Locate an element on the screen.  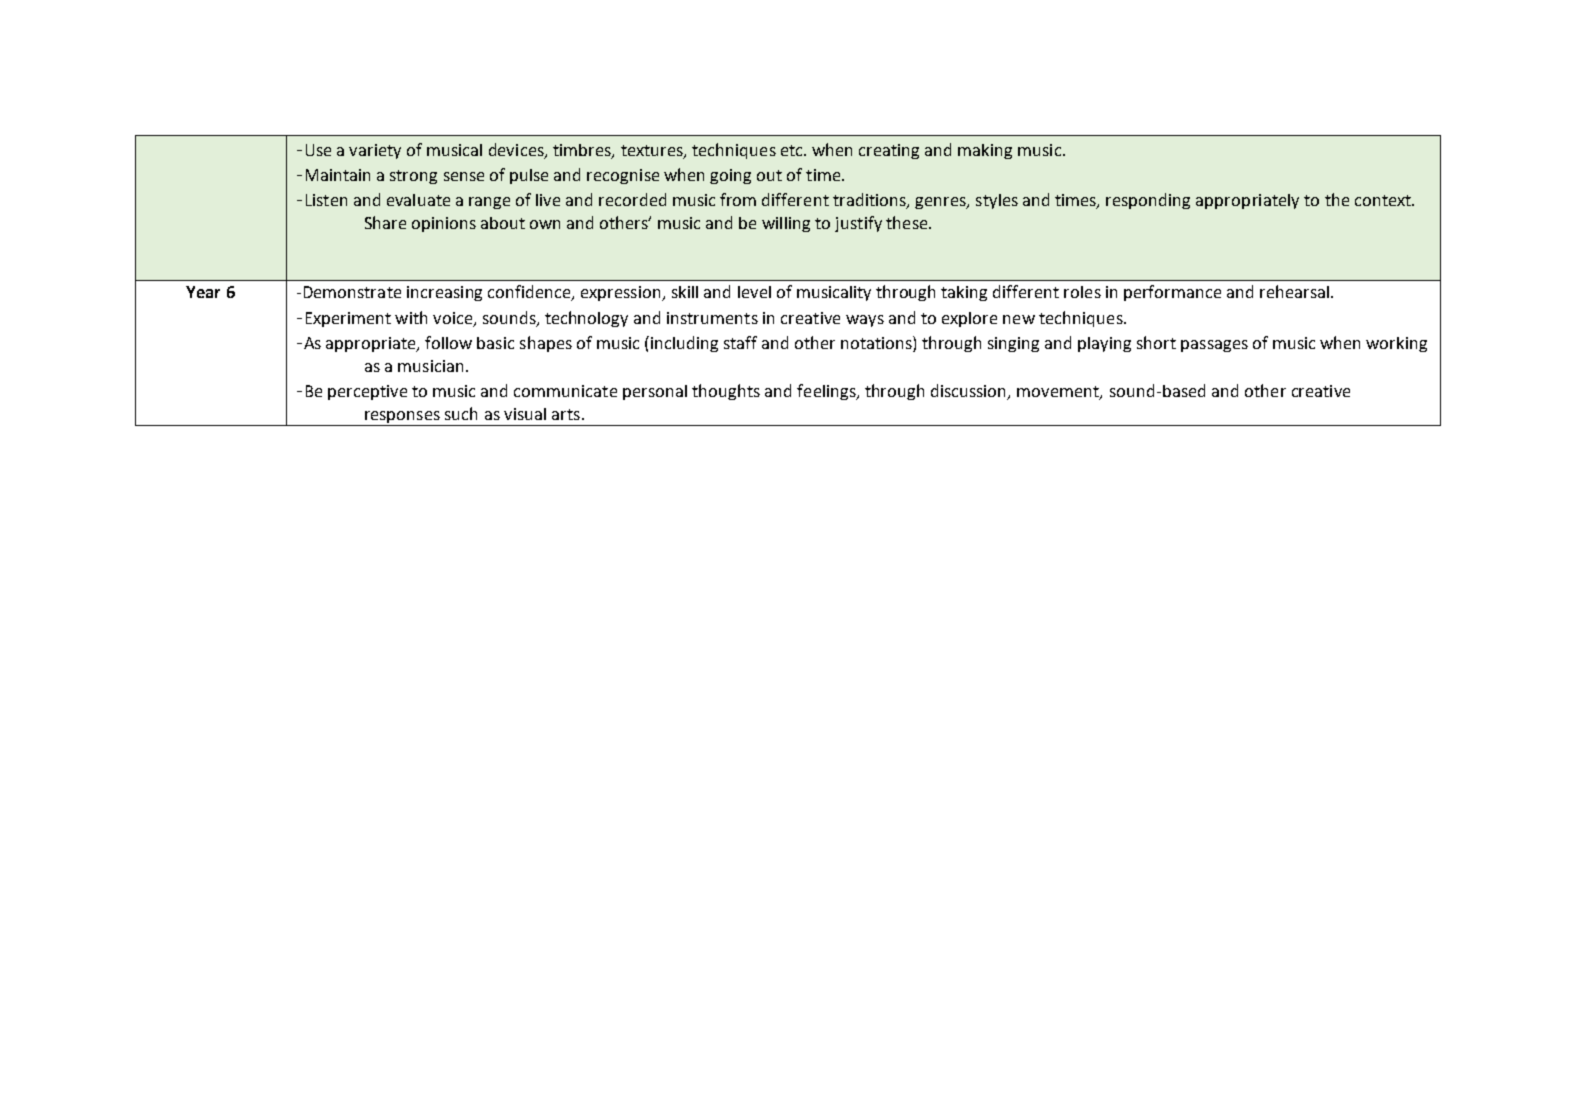
ways is located at coordinates (865, 321).
